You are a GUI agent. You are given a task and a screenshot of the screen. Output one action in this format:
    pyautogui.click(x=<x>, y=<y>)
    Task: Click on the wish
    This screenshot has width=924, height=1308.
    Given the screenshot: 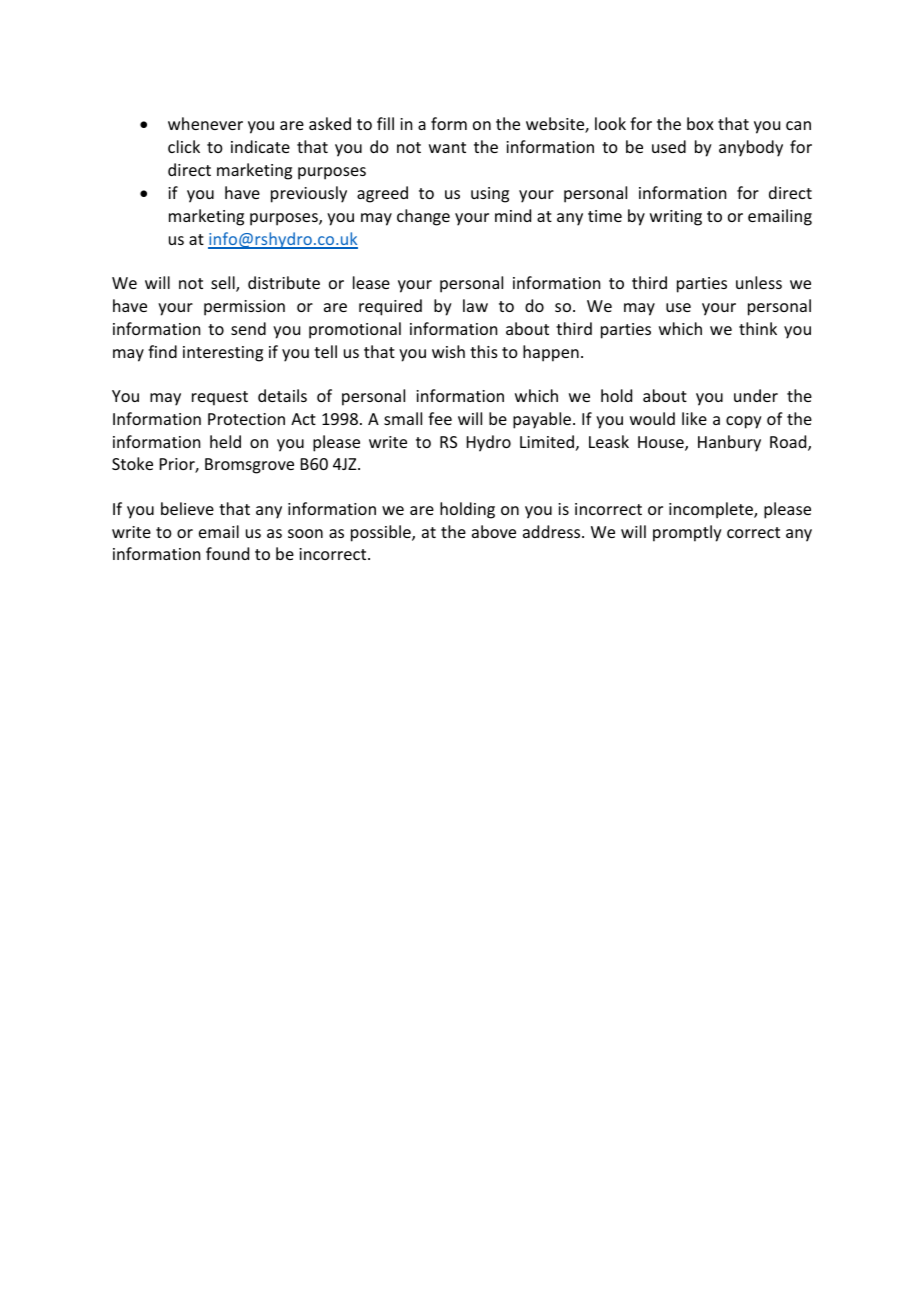 What is the action you would take?
    pyautogui.click(x=448, y=351)
